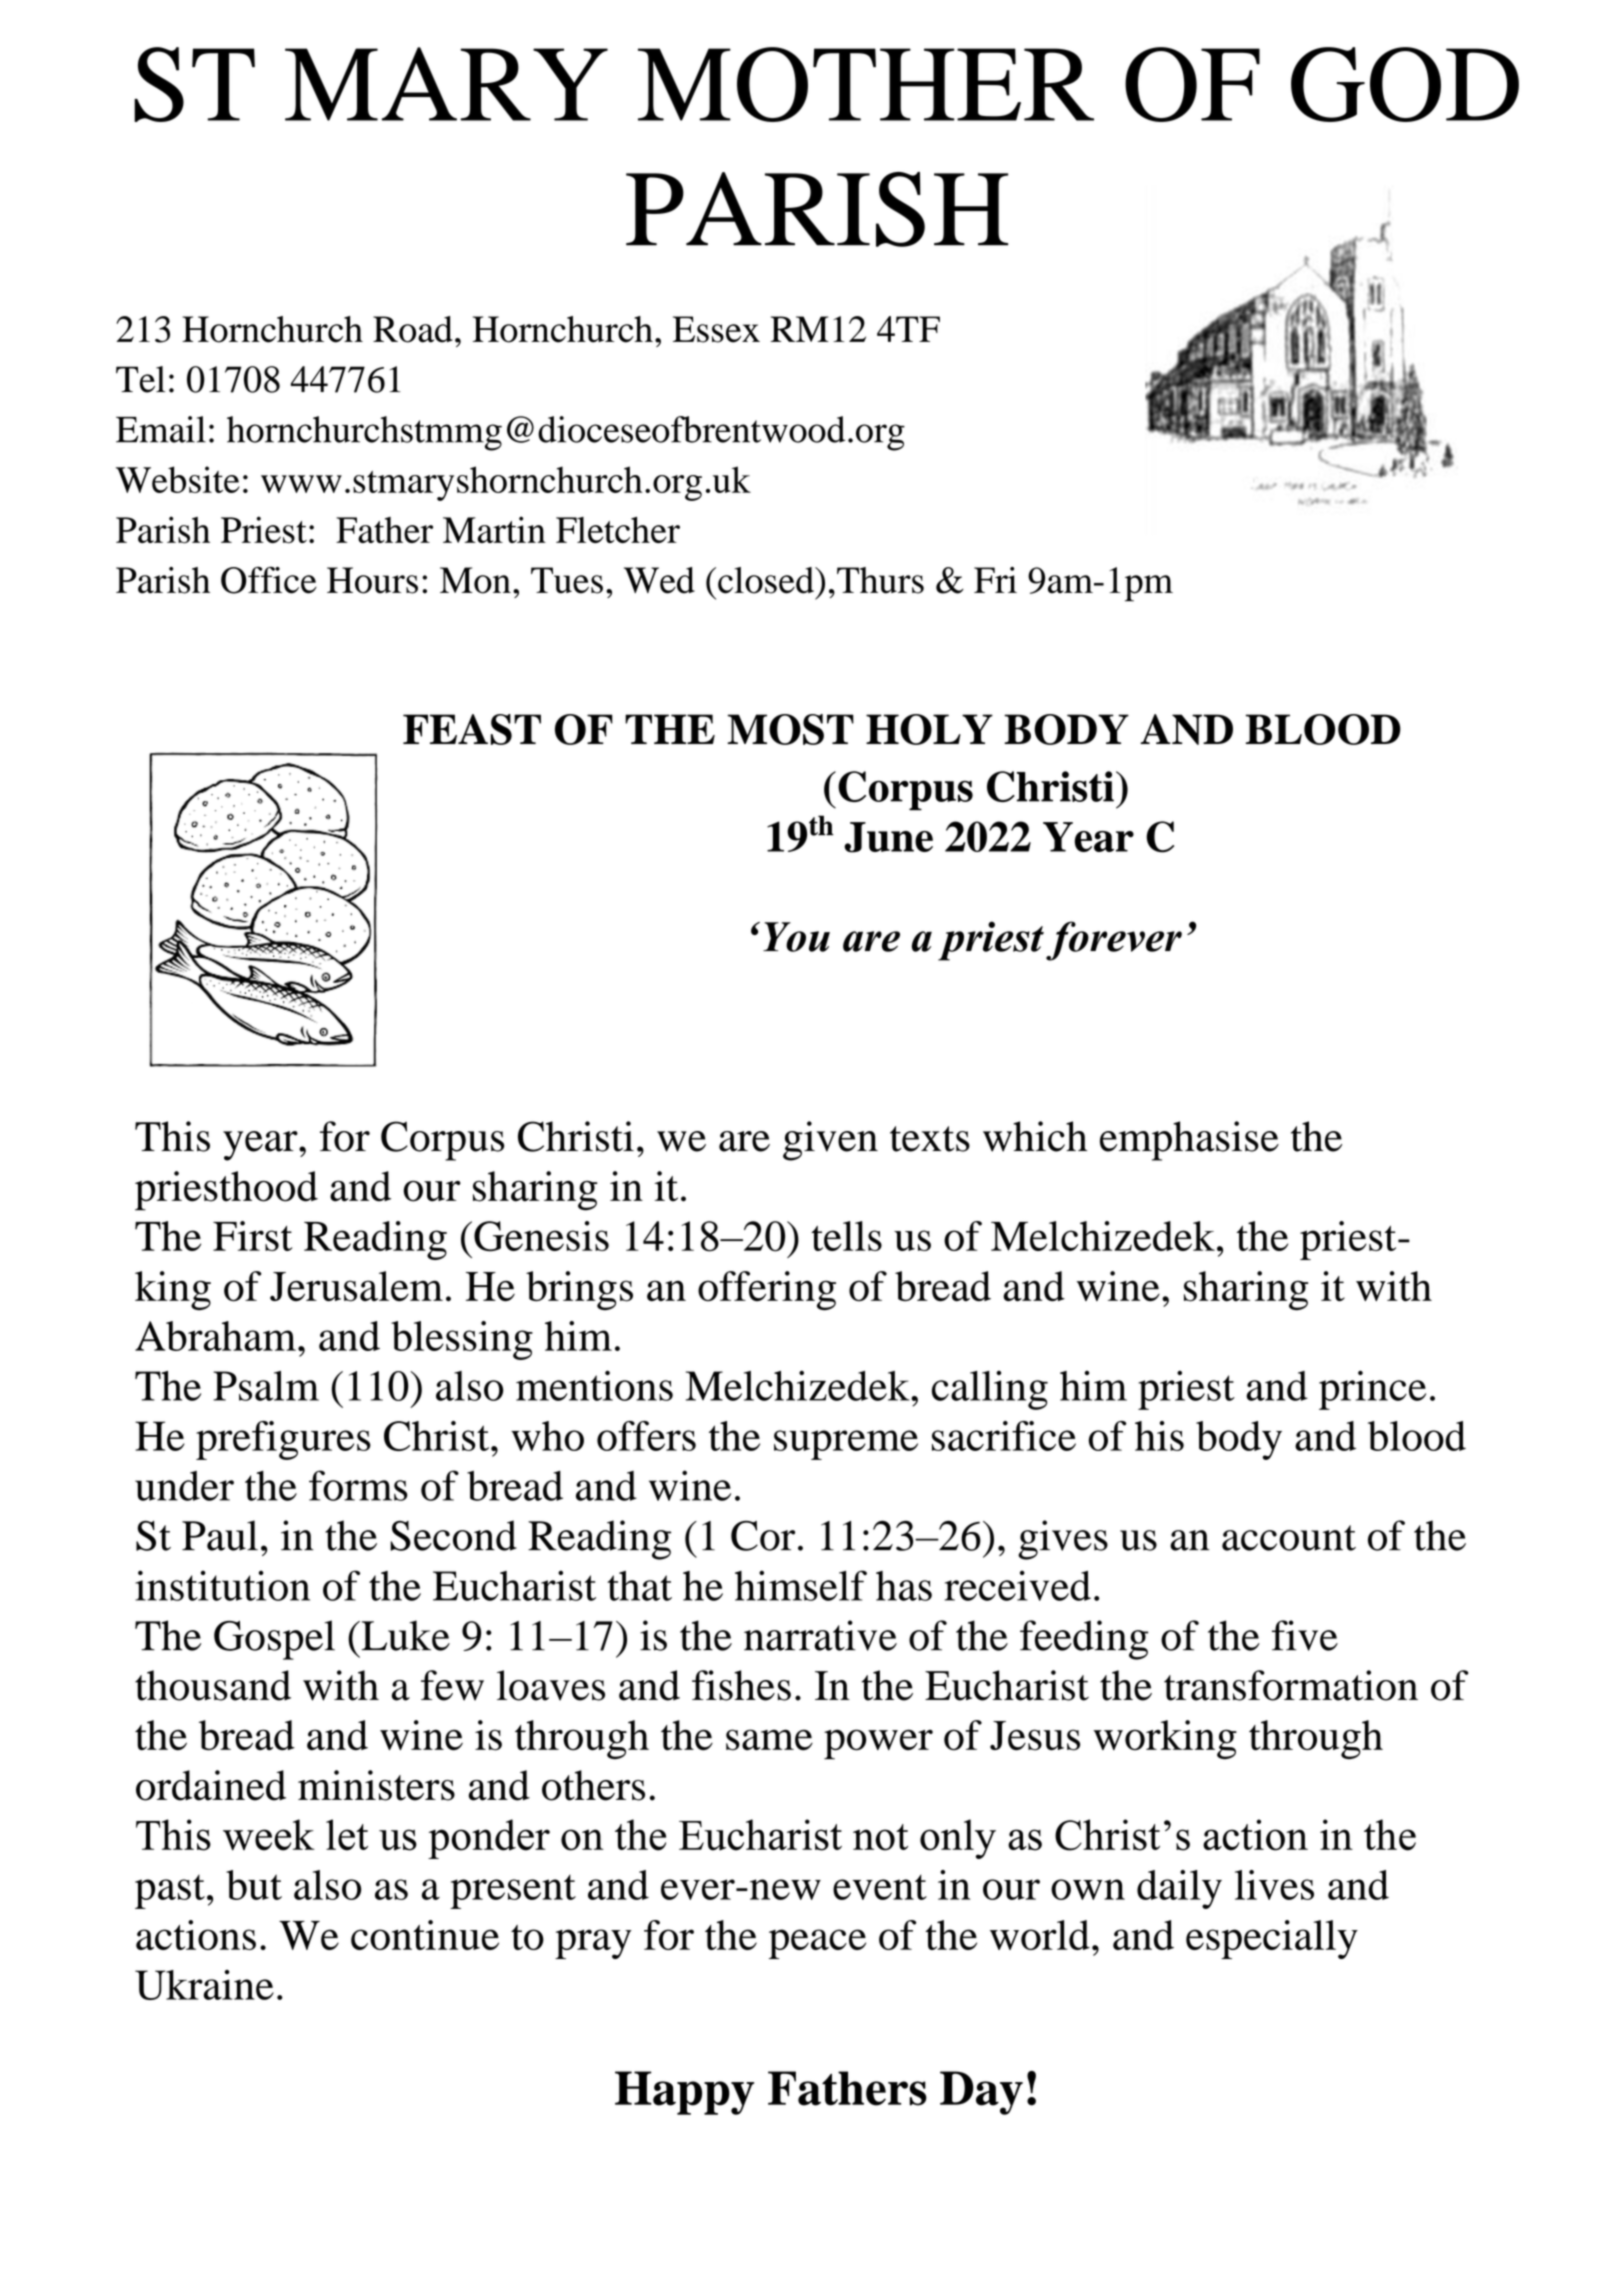 This document has width=1615, height=2284. What do you see at coordinates (204, 1985) in the document?
I see `Ukraine` at bounding box center [204, 1985].
